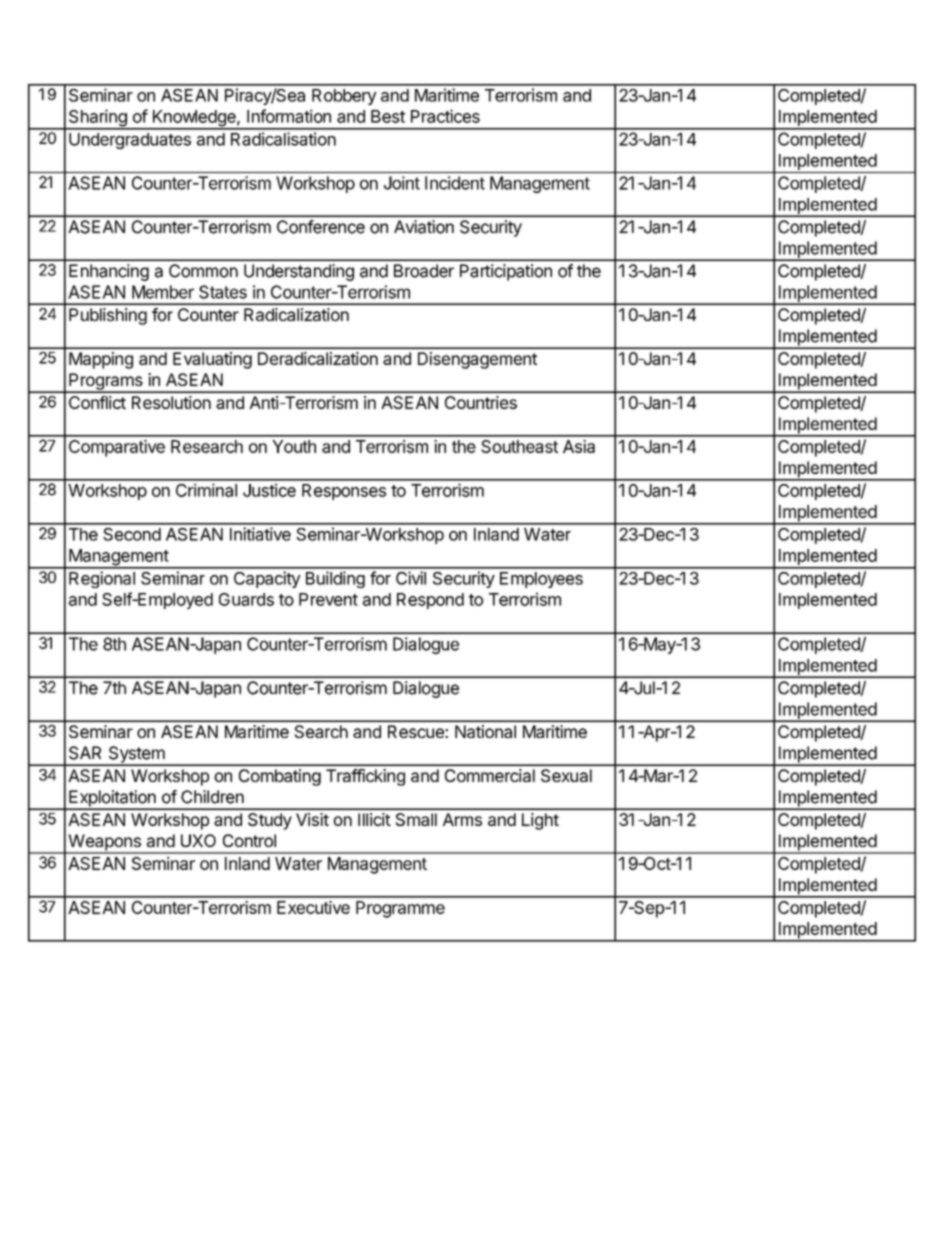 This screenshot has width=952, height=1233. What do you see at coordinates (344, 492) in the screenshot?
I see `Responses` at bounding box center [344, 492].
